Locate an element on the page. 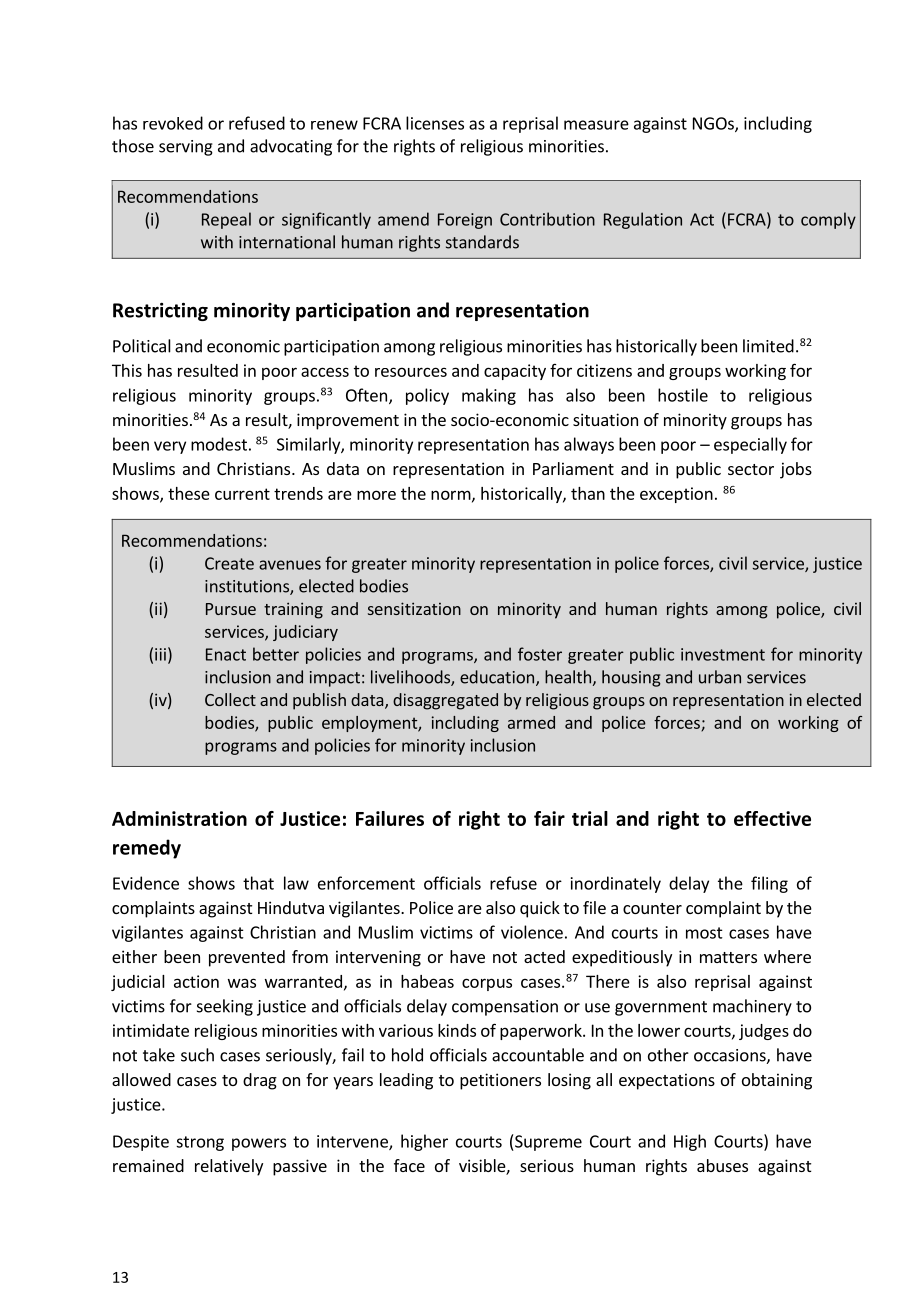 This page has width=924, height=1308. strong is located at coordinates (200, 1143).
